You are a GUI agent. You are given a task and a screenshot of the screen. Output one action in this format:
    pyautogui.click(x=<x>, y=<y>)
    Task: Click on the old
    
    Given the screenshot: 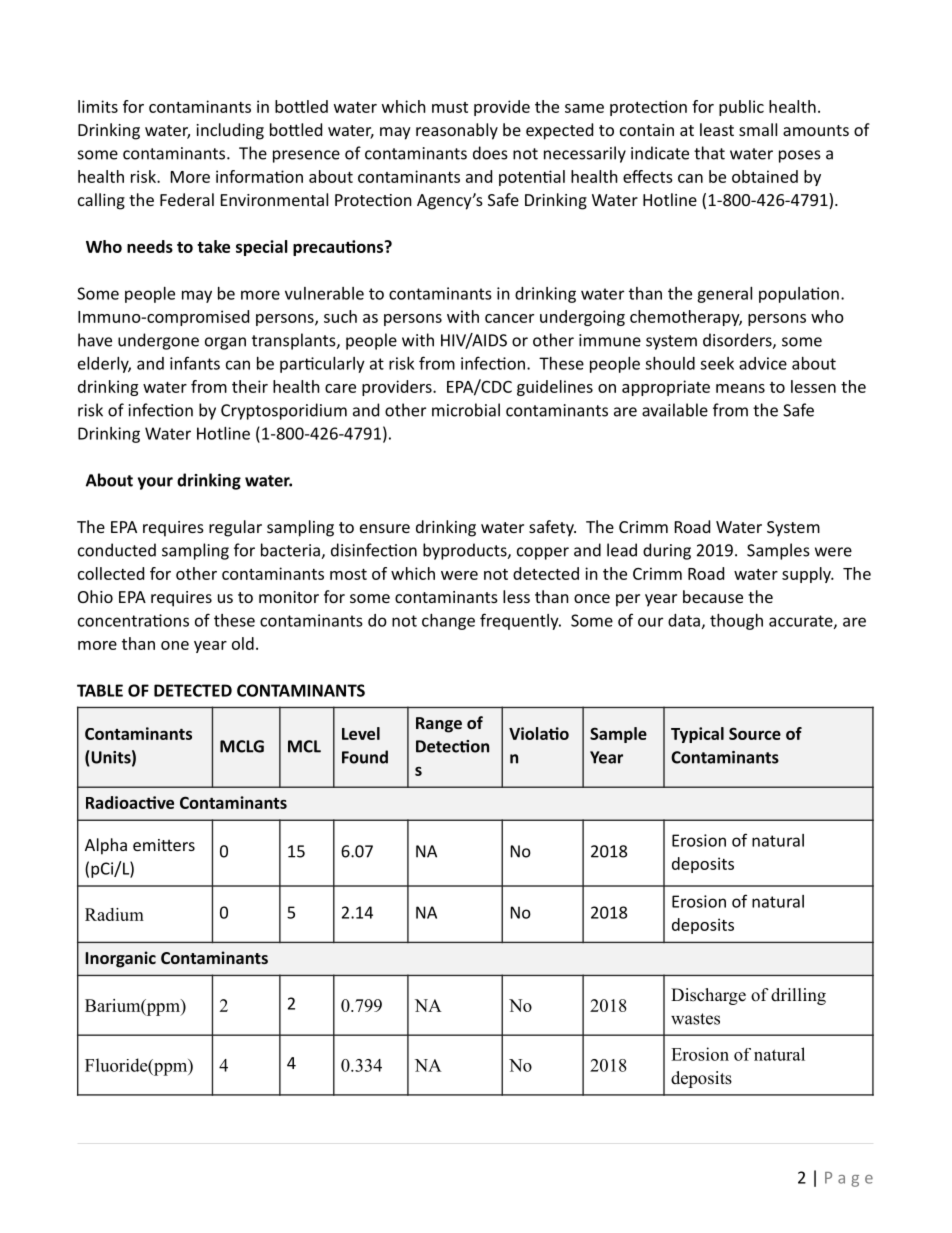 What is the action you would take?
    pyautogui.click(x=243, y=643)
